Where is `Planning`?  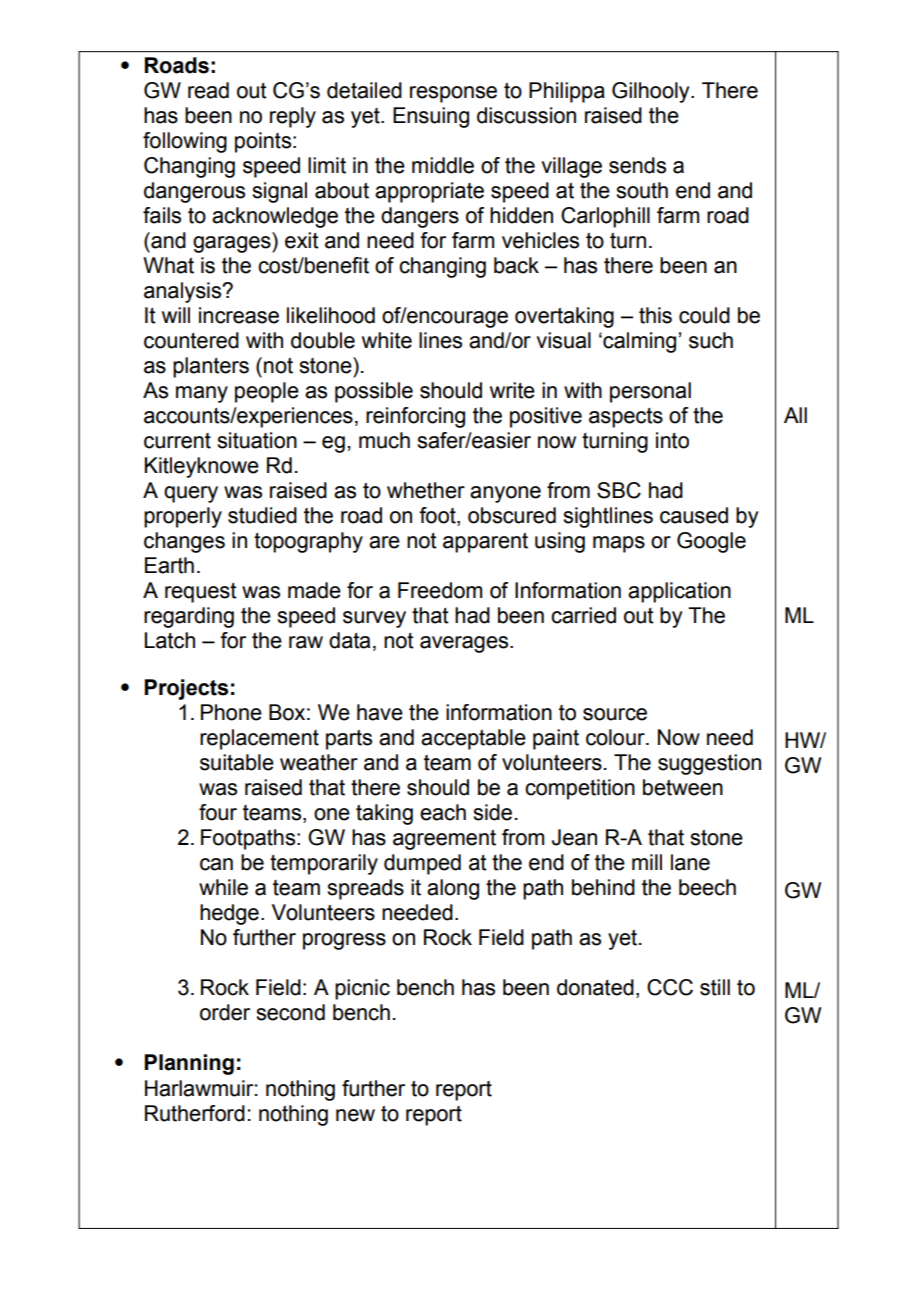
Planning is located at coordinates (189, 1064).
